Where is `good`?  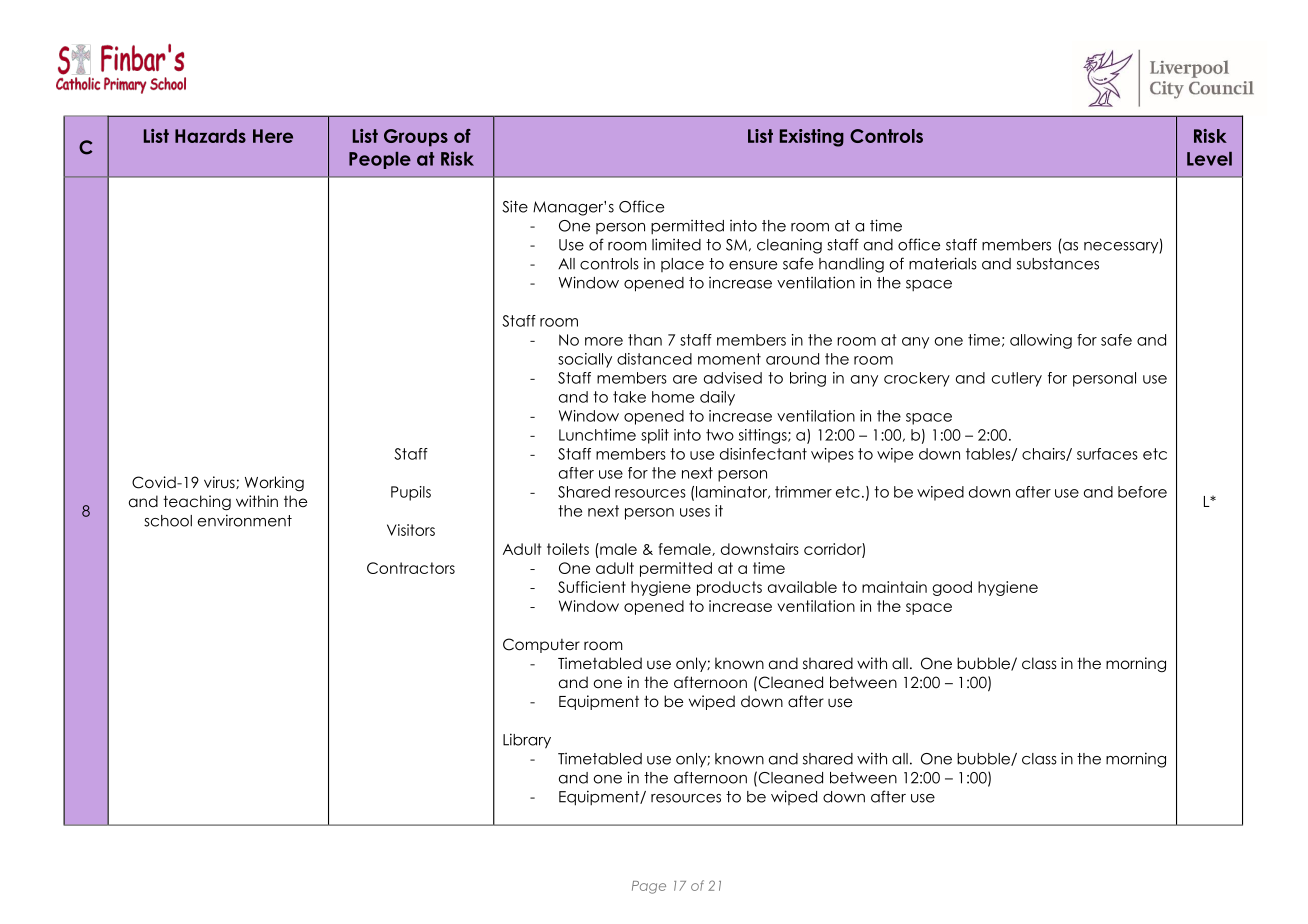 good is located at coordinates (952, 588).
